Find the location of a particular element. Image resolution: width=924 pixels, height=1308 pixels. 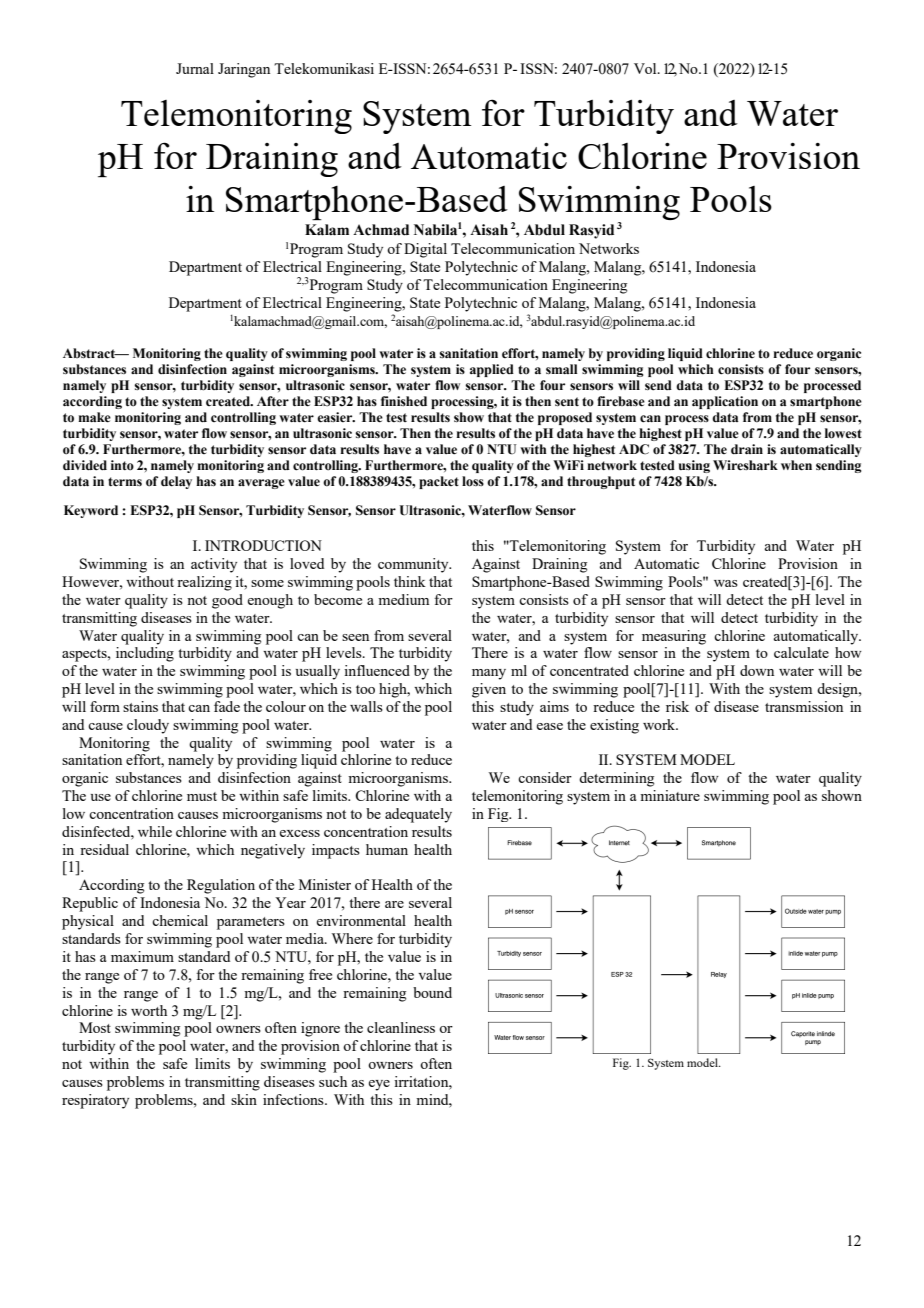

eye is located at coordinates (379, 1085).
